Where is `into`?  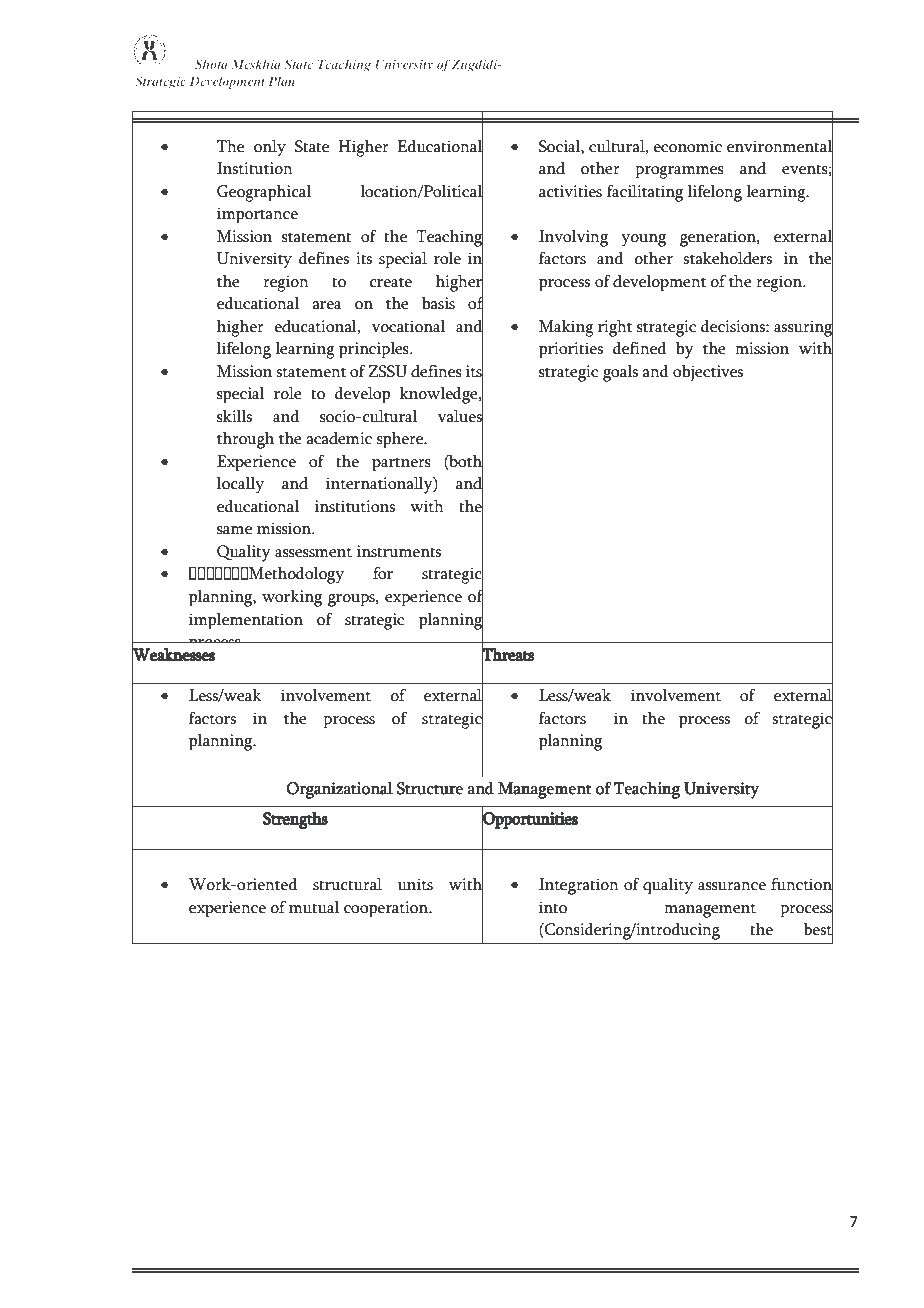
into is located at coordinates (553, 907).
